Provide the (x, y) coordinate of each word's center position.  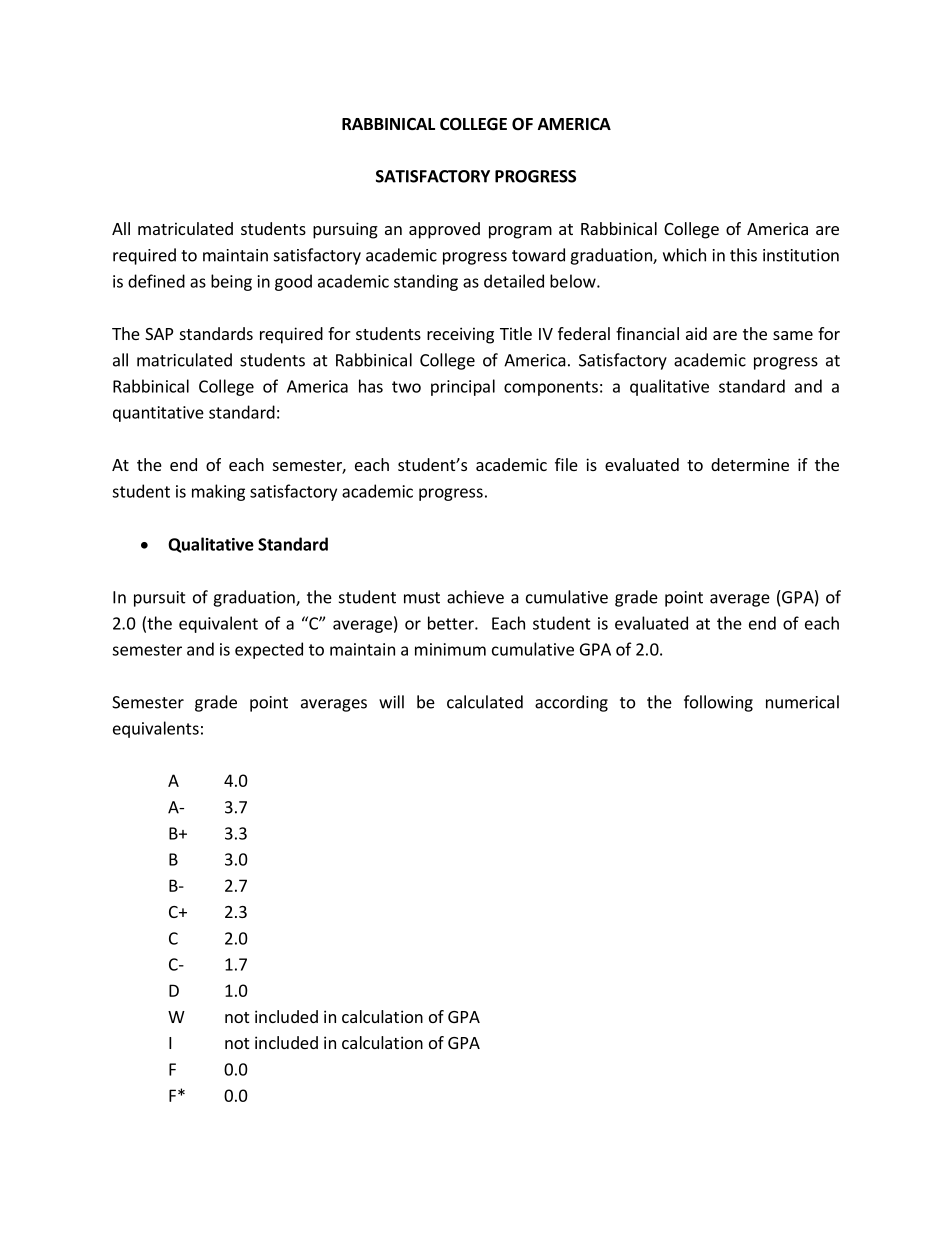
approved (444, 230)
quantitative (158, 414)
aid (696, 333)
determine (750, 464)
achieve (475, 597)
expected (269, 650)
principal (463, 387)
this (743, 255)
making (218, 492)
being (231, 282)
